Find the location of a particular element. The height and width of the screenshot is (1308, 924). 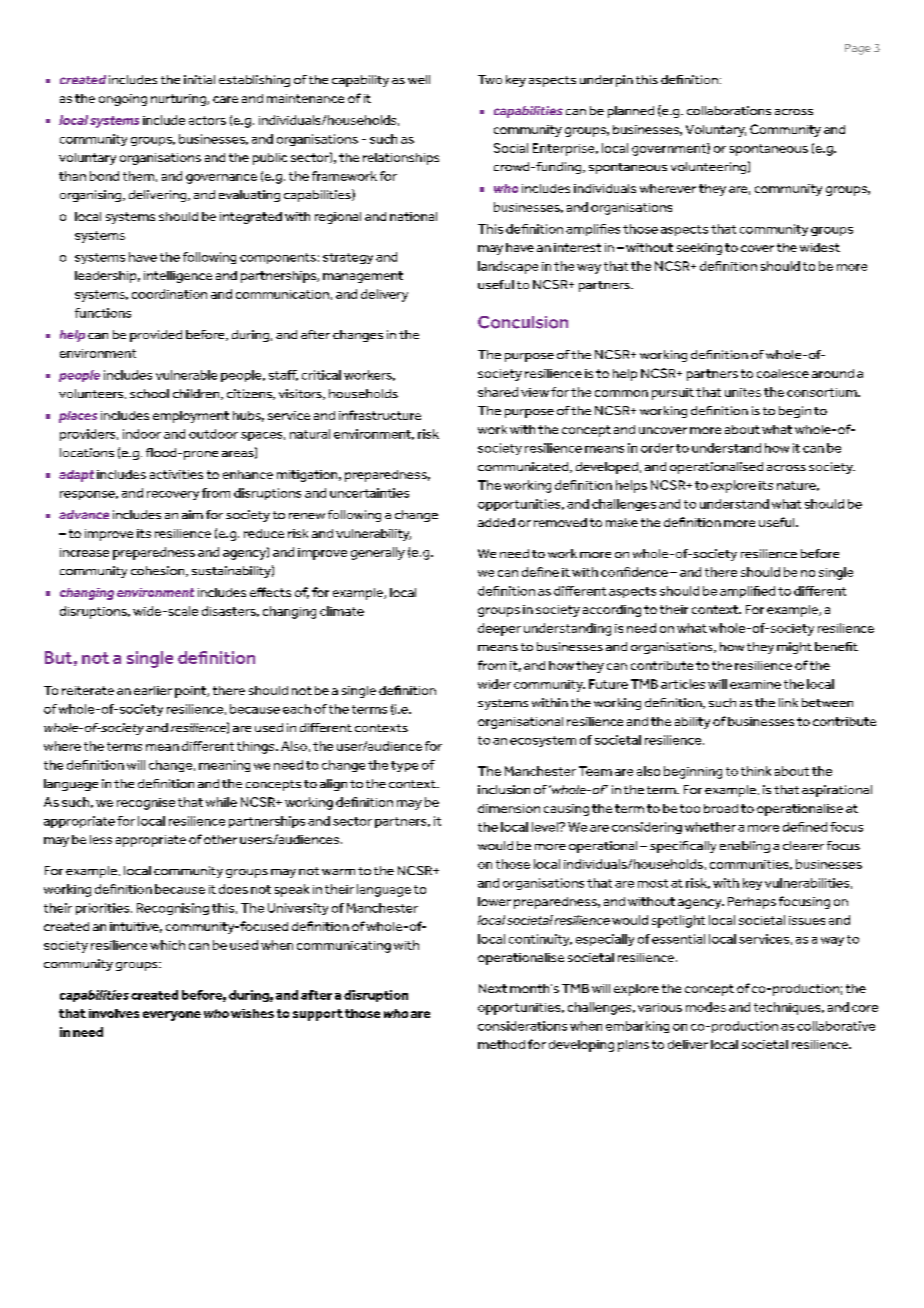

landscape is located at coordinates (508, 267).
